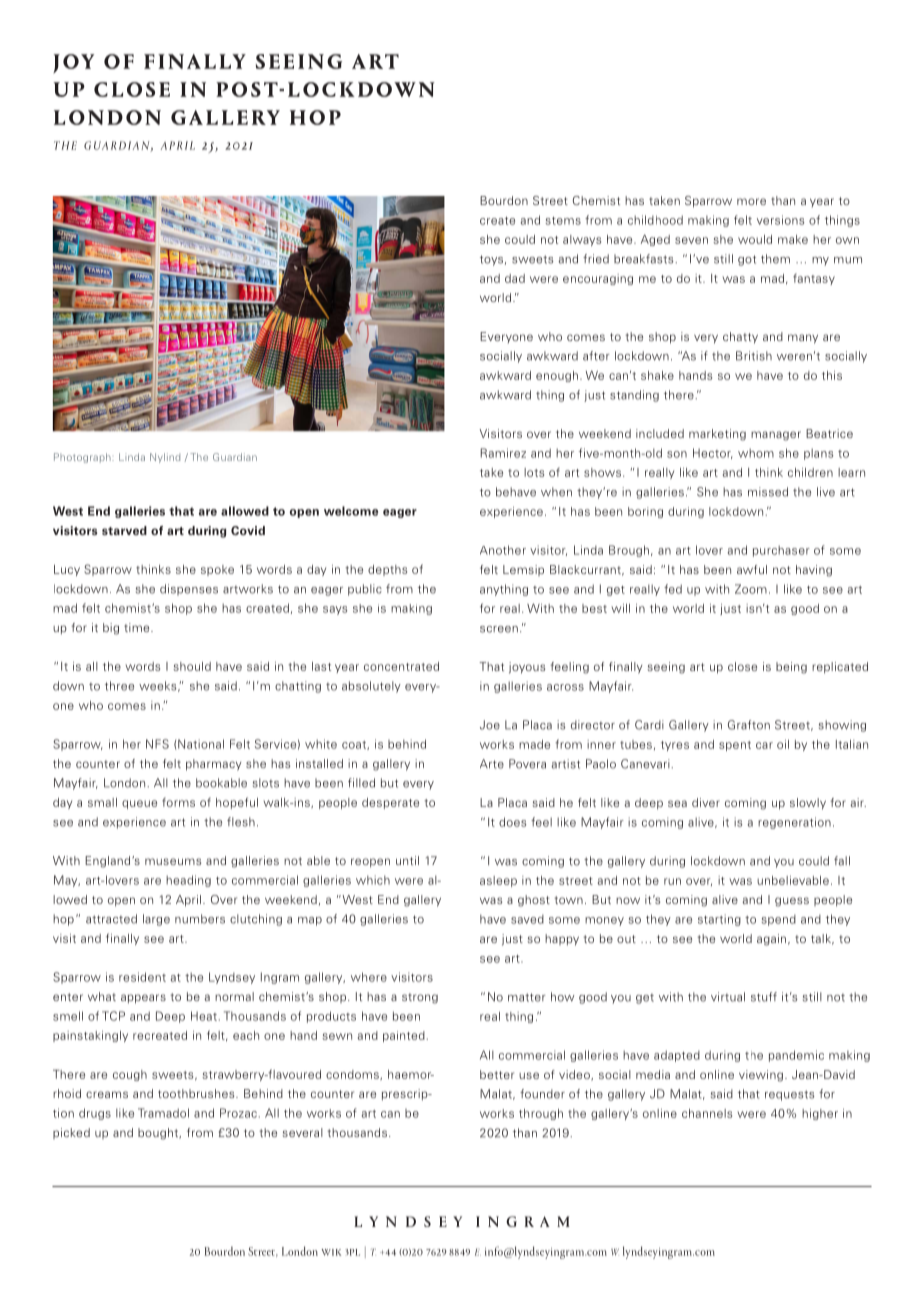  Describe the element at coordinates (792, 902) in the image. I see `guess` at that location.
